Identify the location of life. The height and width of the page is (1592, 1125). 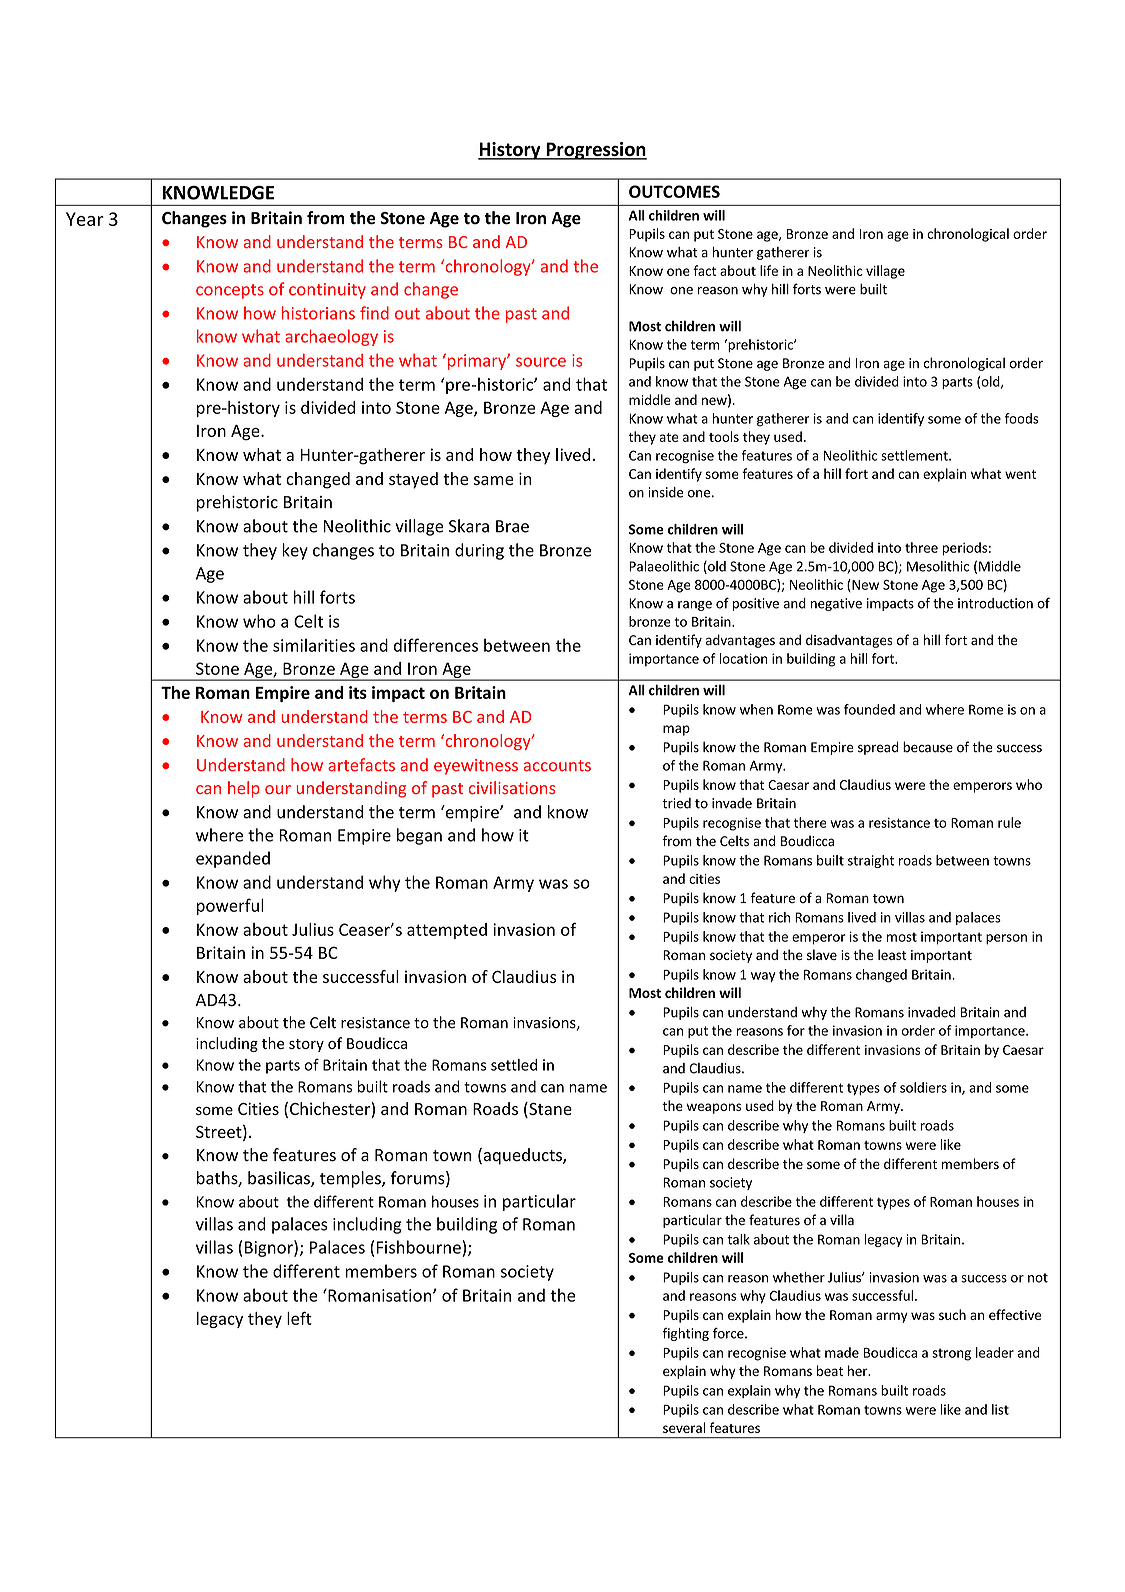
(769, 270).
